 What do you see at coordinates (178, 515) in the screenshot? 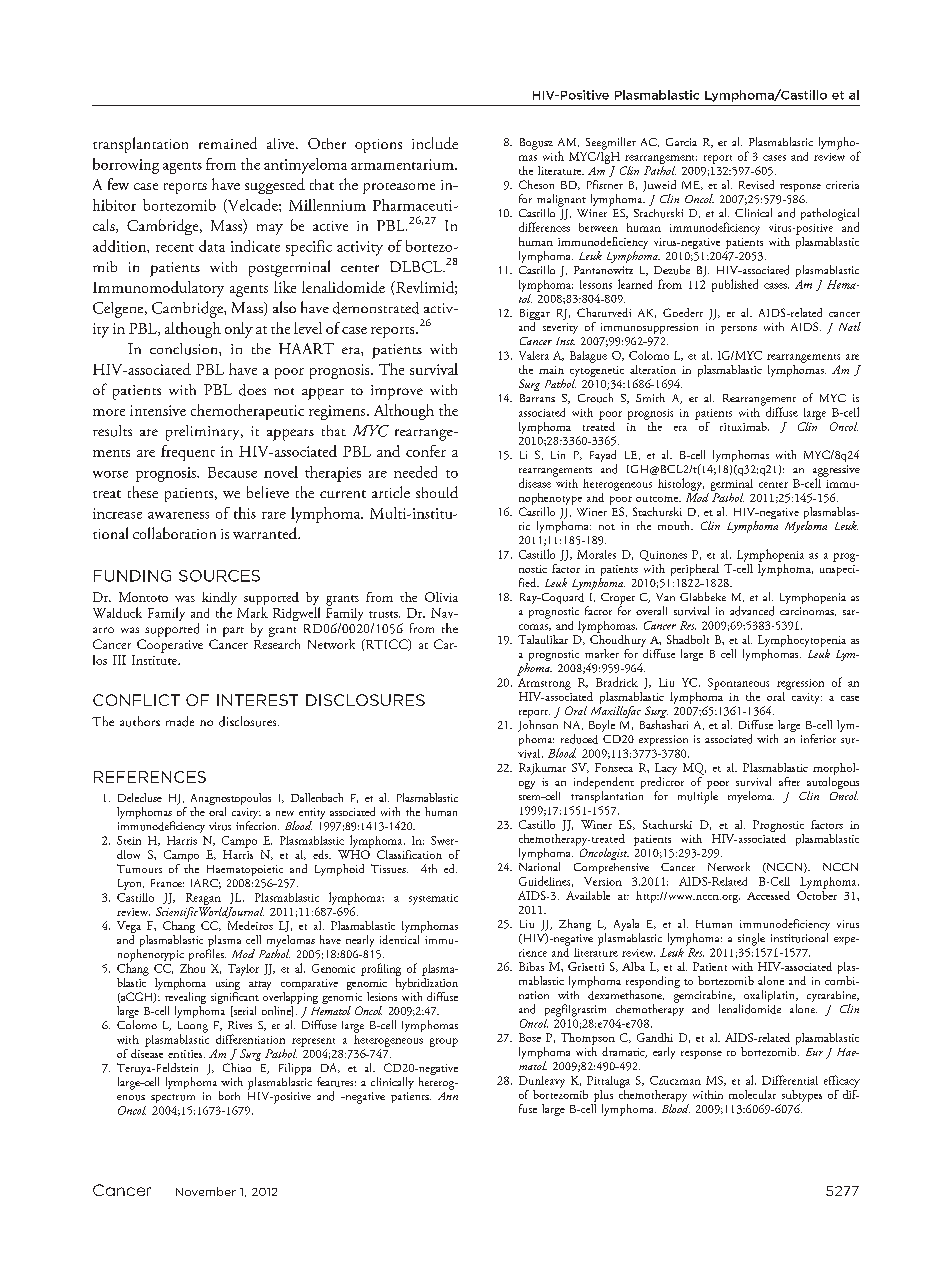
I see `awareness` at bounding box center [178, 515].
